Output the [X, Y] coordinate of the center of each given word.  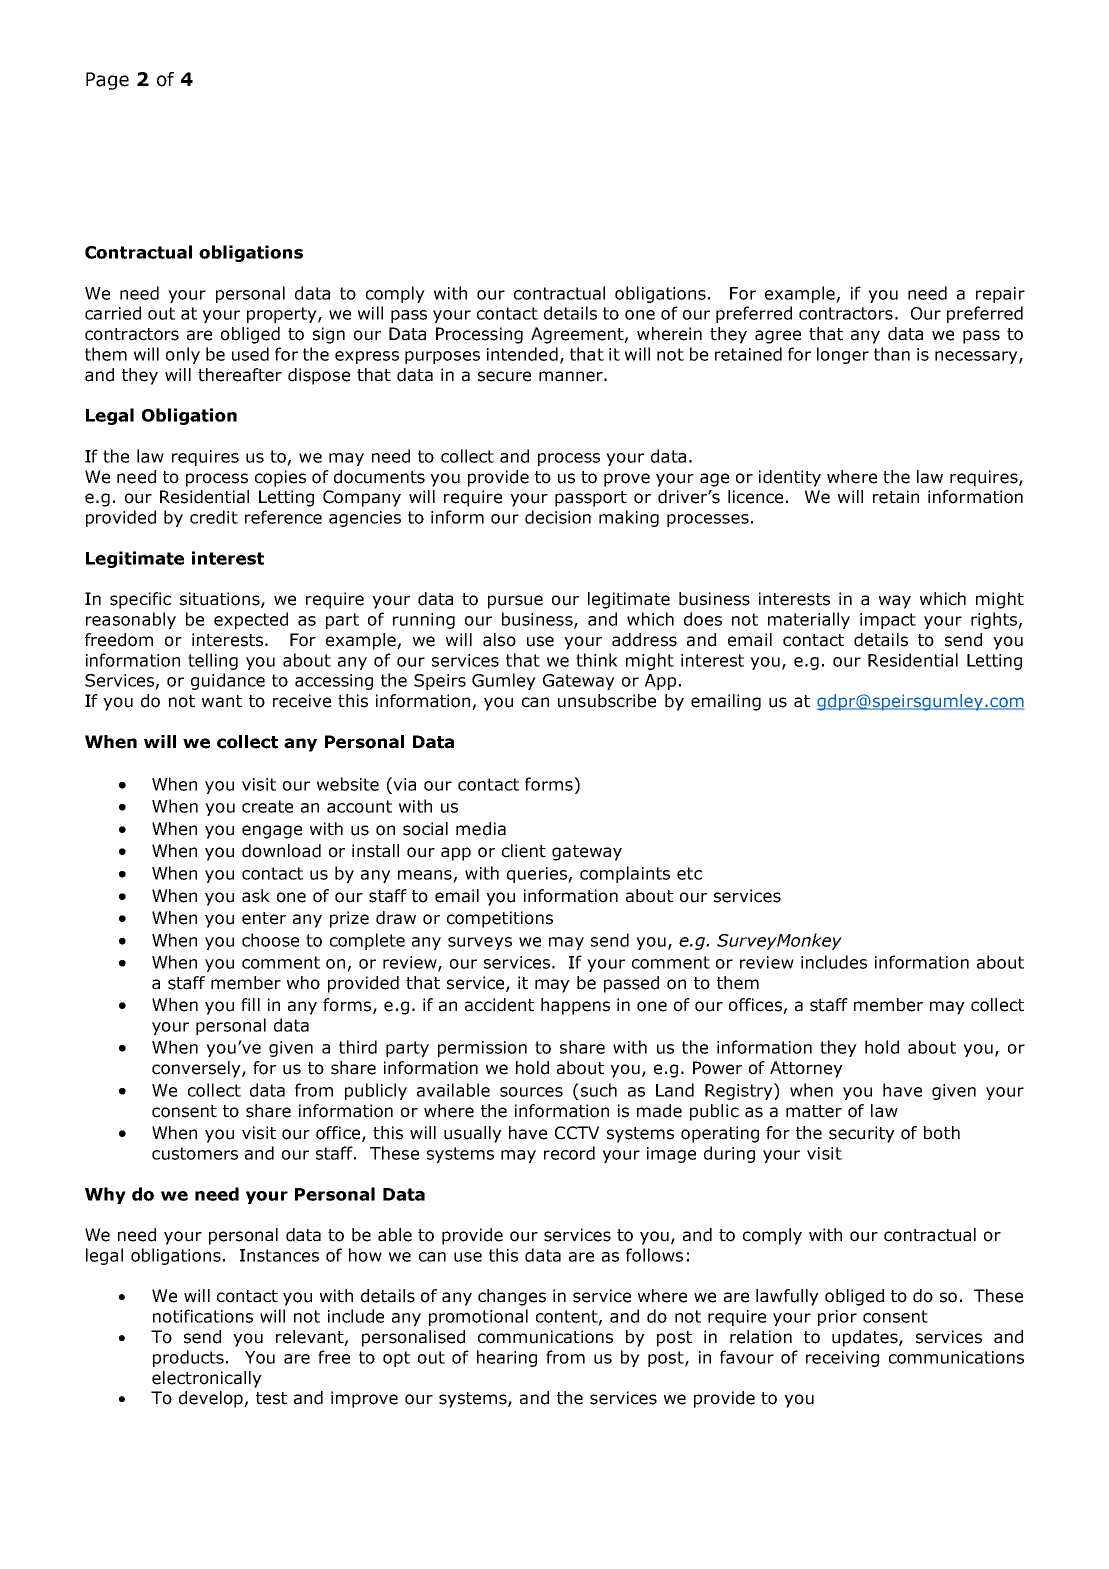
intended [522, 354]
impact [888, 621]
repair [1000, 295]
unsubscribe [607, 701]
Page [107, 81]
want [222, 701]
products [188, 1358]
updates [866, 1338]
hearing [507, 1358]
